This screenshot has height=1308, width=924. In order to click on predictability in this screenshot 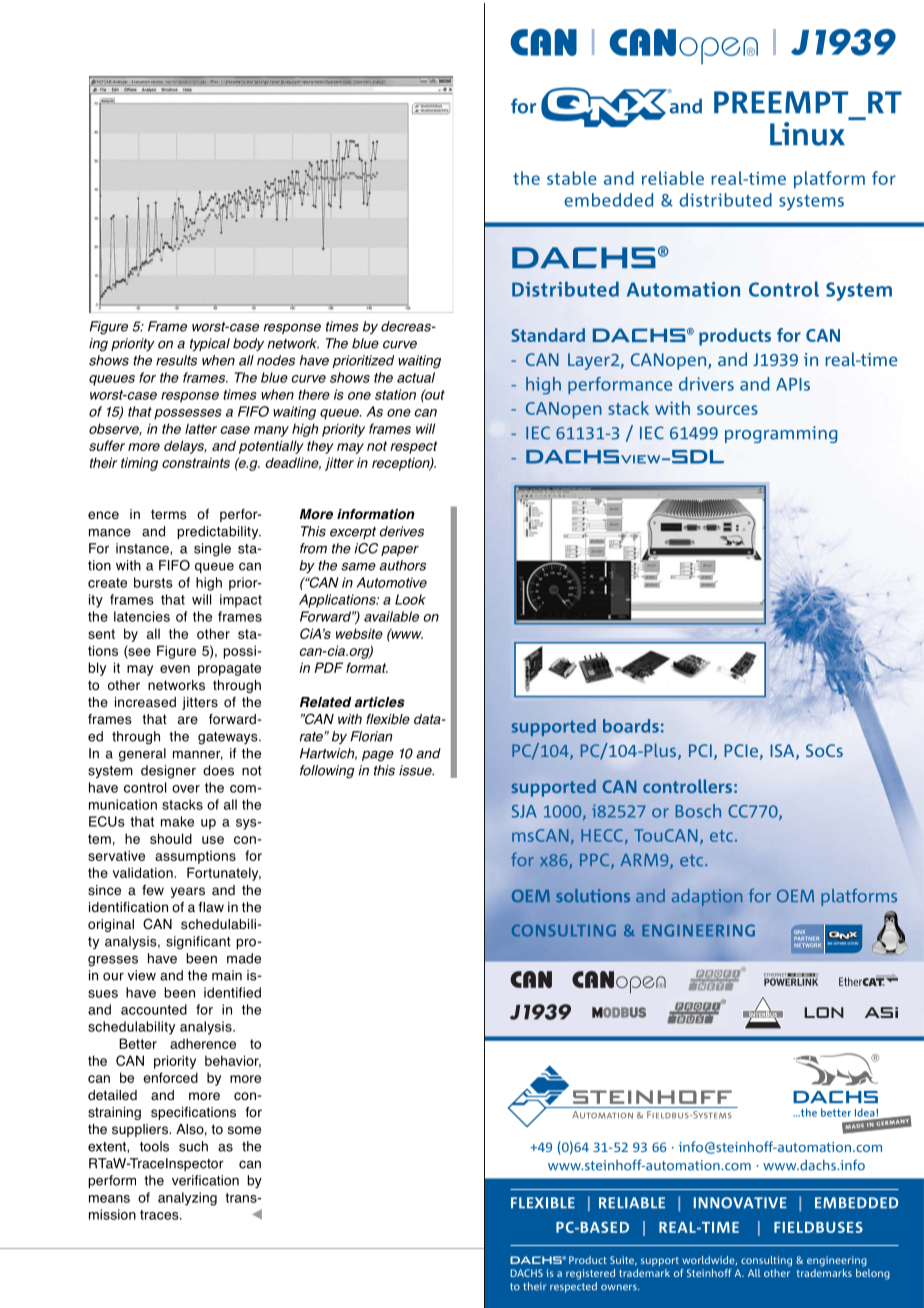, I will do `click(219, 532)`.
